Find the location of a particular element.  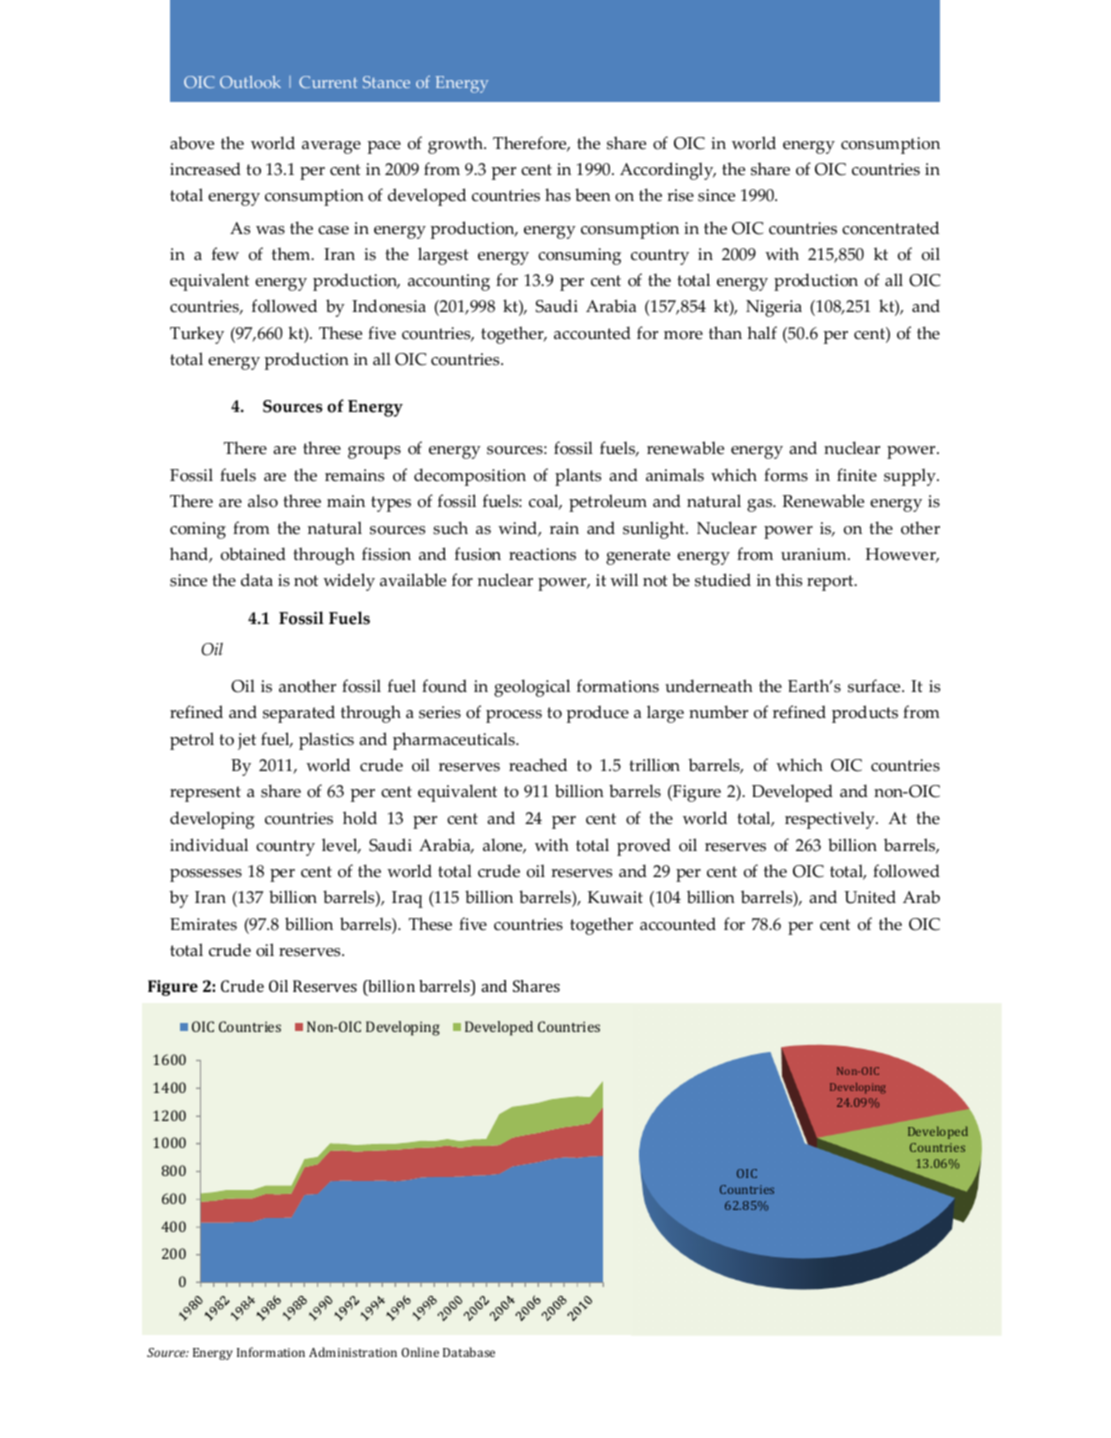

Outlook is located at coordinates (250, 82).
